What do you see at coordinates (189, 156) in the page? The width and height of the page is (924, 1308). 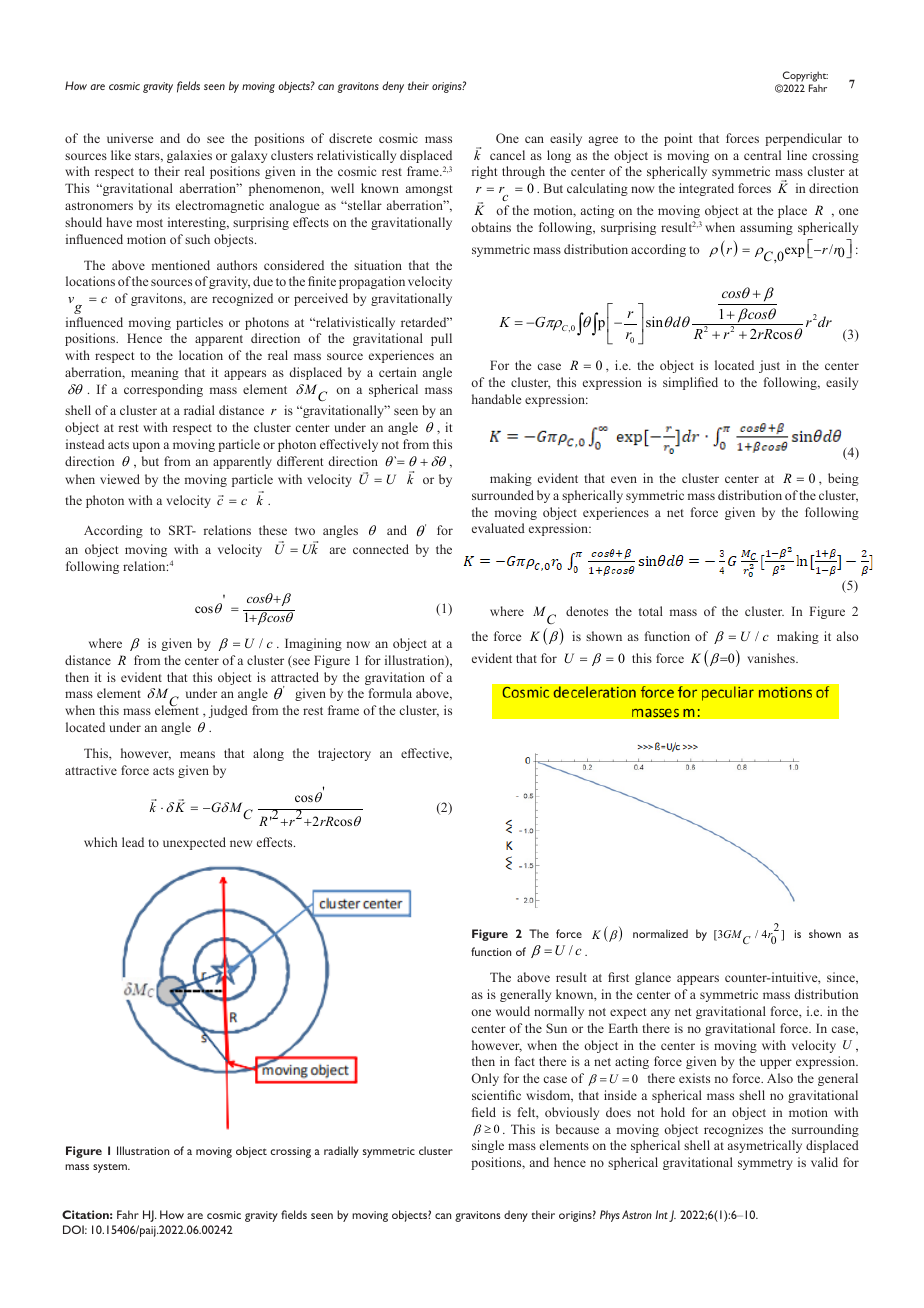 I see `galaxies` at bounding box center [189, 156].
